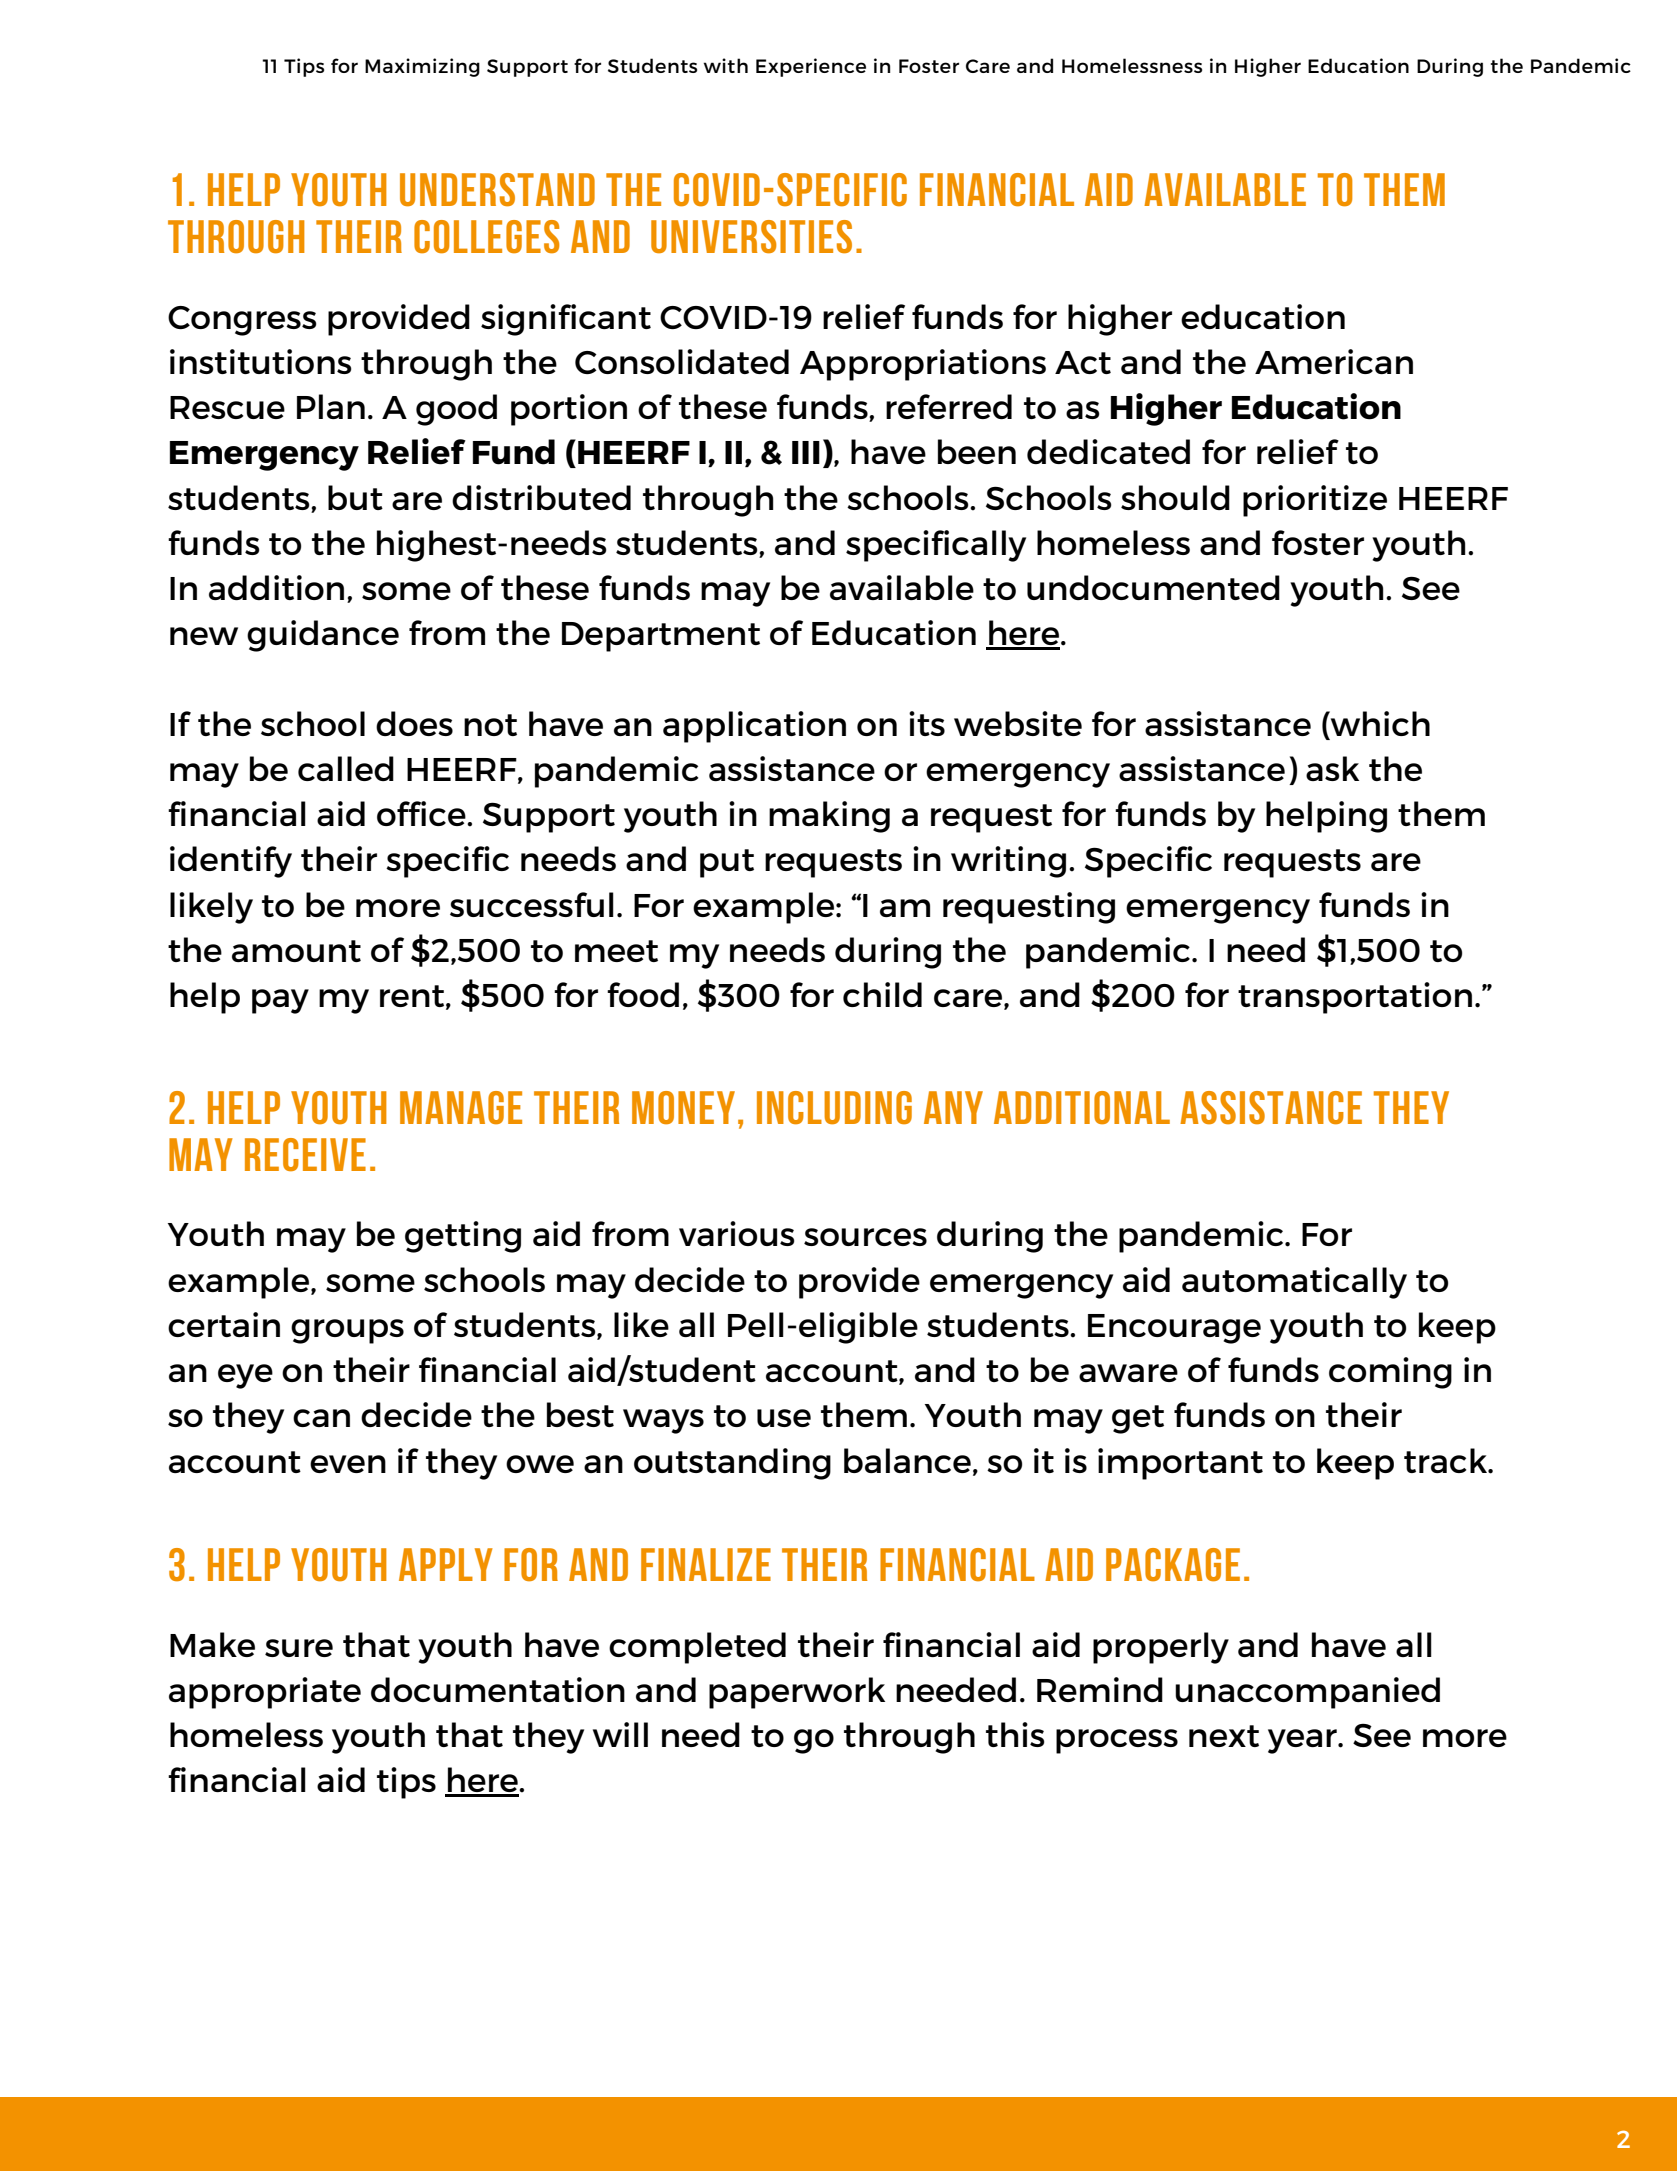 This screenshot has height=2171, width=1677. I want to click on application, so click(754, 727).
